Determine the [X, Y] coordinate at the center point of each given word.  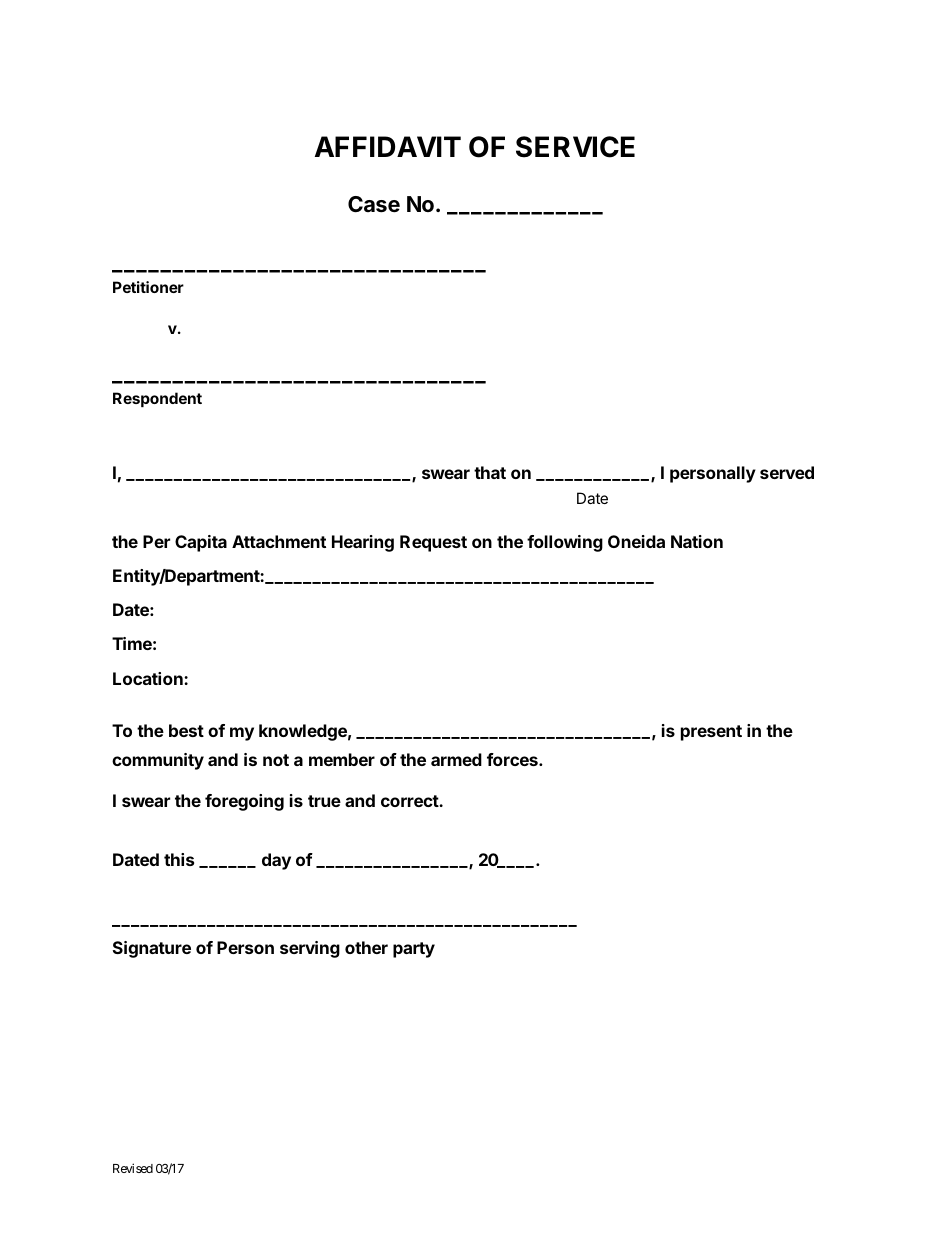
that [490, 472]
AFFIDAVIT [388, 146]
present [711, 733]
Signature [152, 949]
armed [456, 759]
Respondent [157, 399]
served [787, 472]
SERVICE [575, 147]
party [414, 950]
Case [374, 204]
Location [149, 678]
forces [513, 759]
